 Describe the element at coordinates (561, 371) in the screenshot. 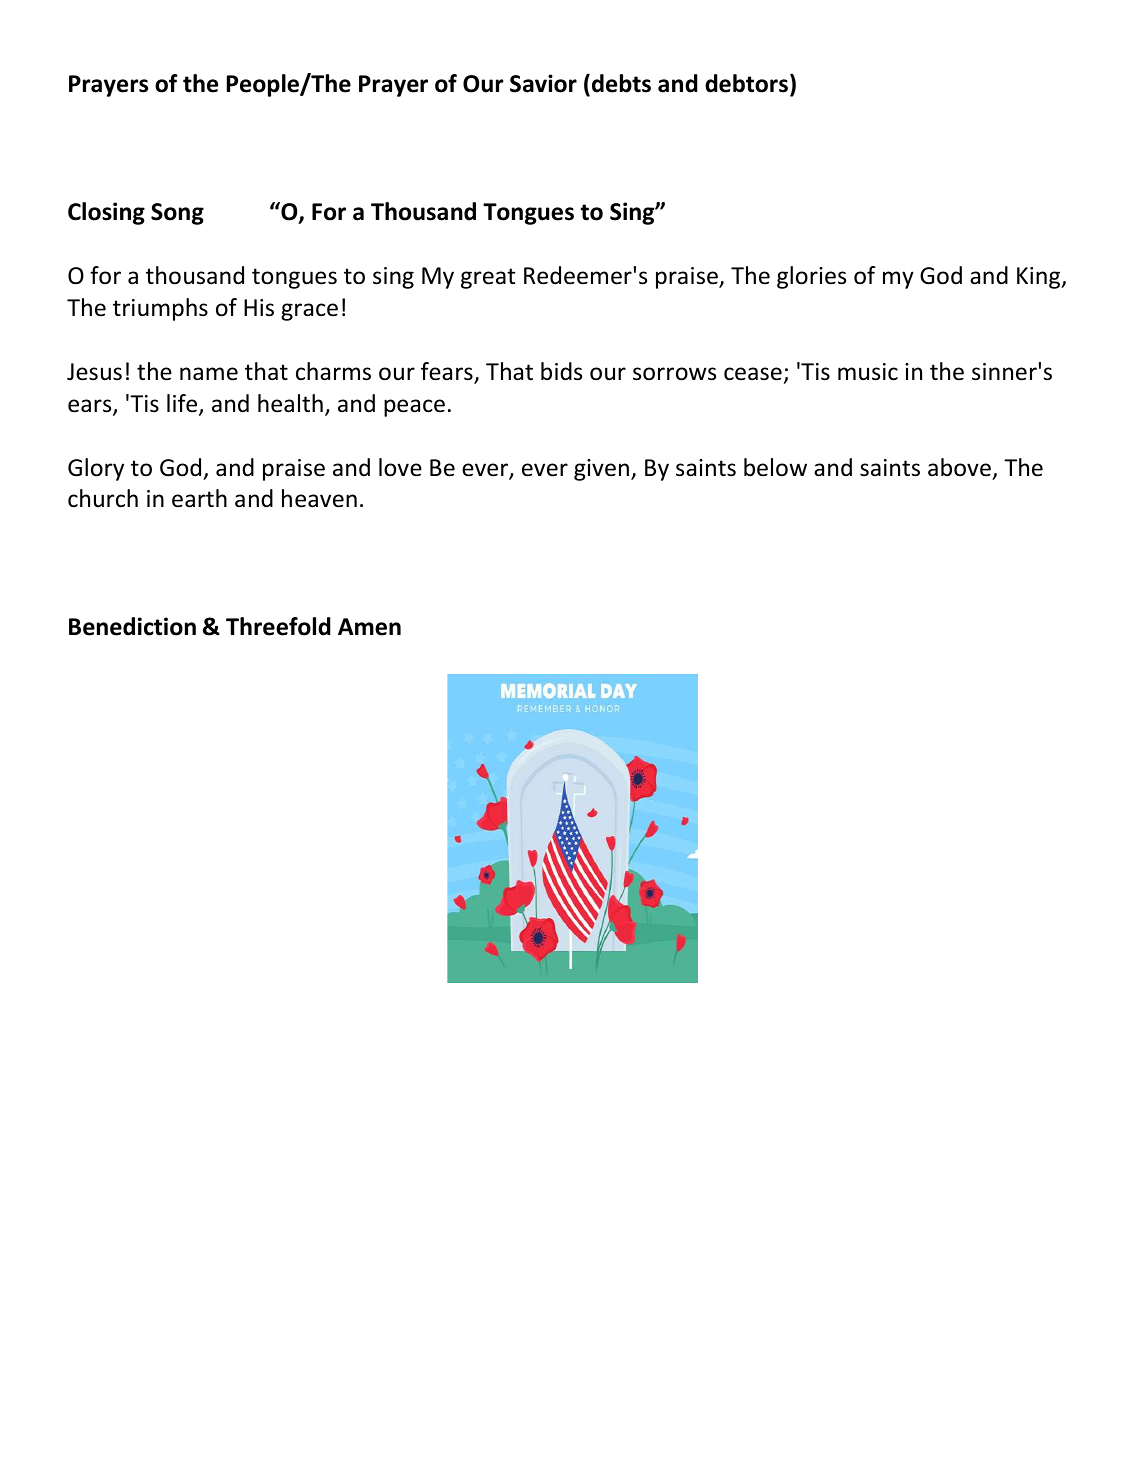

I see `bids` at that location.
